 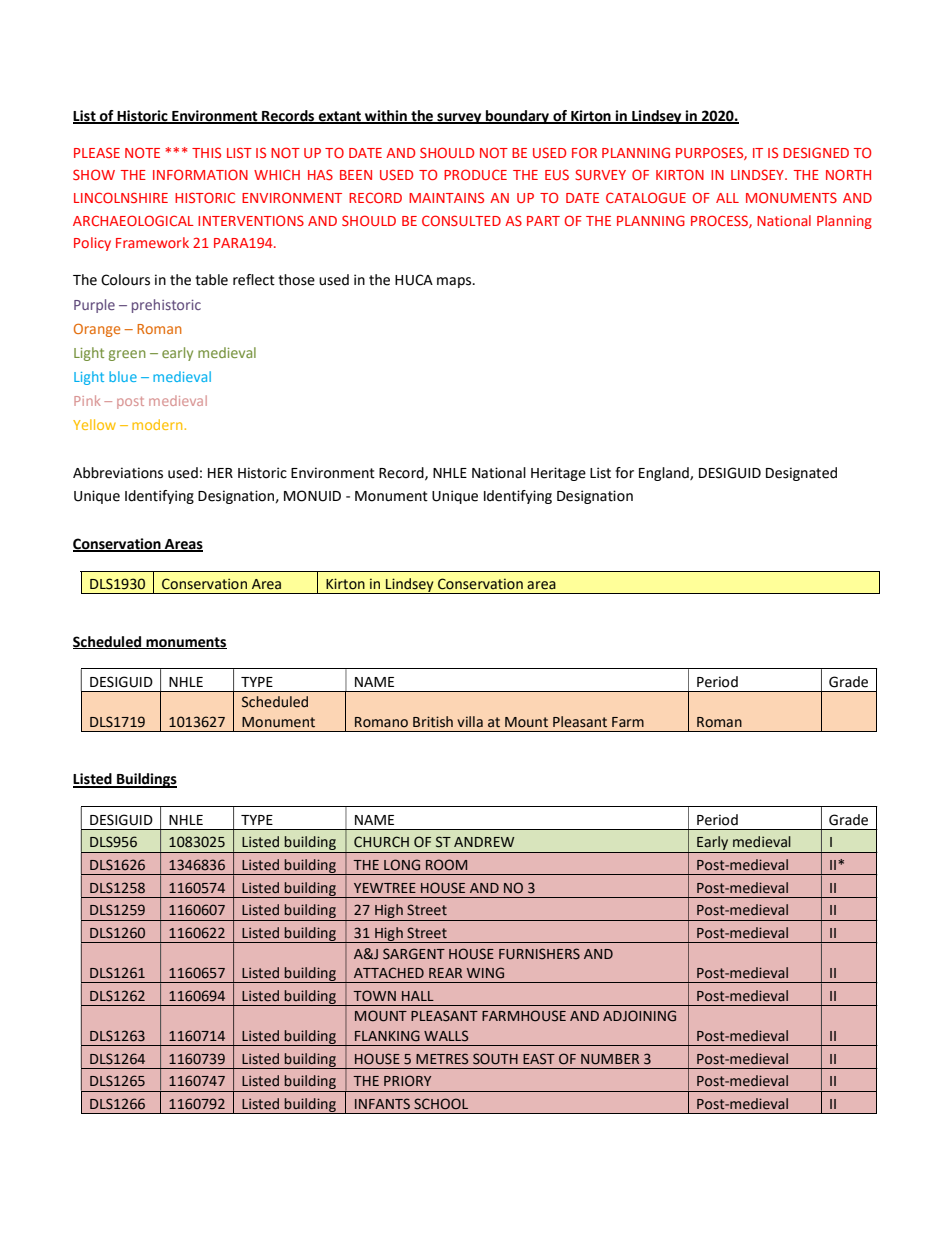 What do you see at coordinates (455, 282) in the image?
I see `maps` at bounding box center [455, 282].
